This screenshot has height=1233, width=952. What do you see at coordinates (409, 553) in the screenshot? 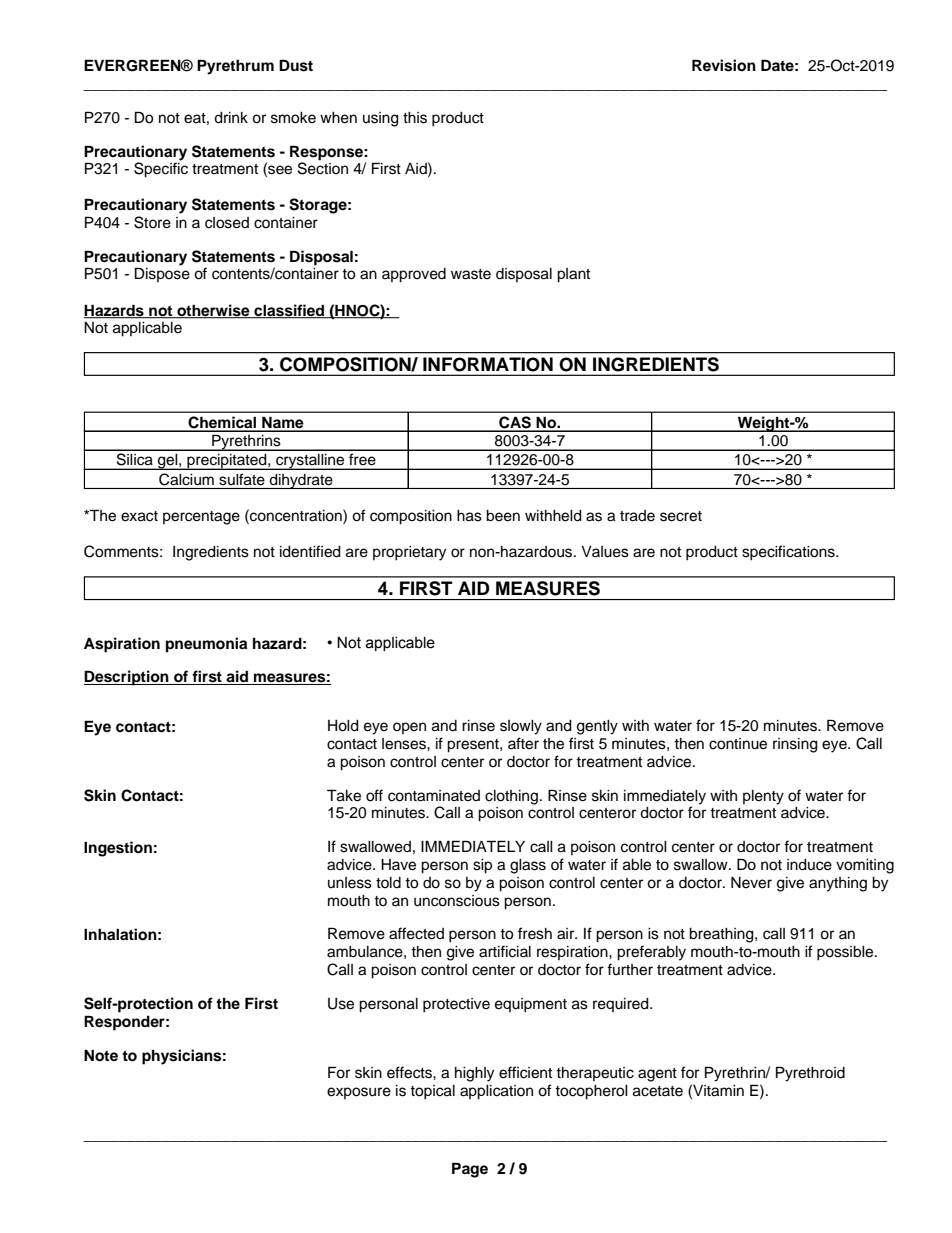
I see `proprietary` at bounding box center [409, 553].
